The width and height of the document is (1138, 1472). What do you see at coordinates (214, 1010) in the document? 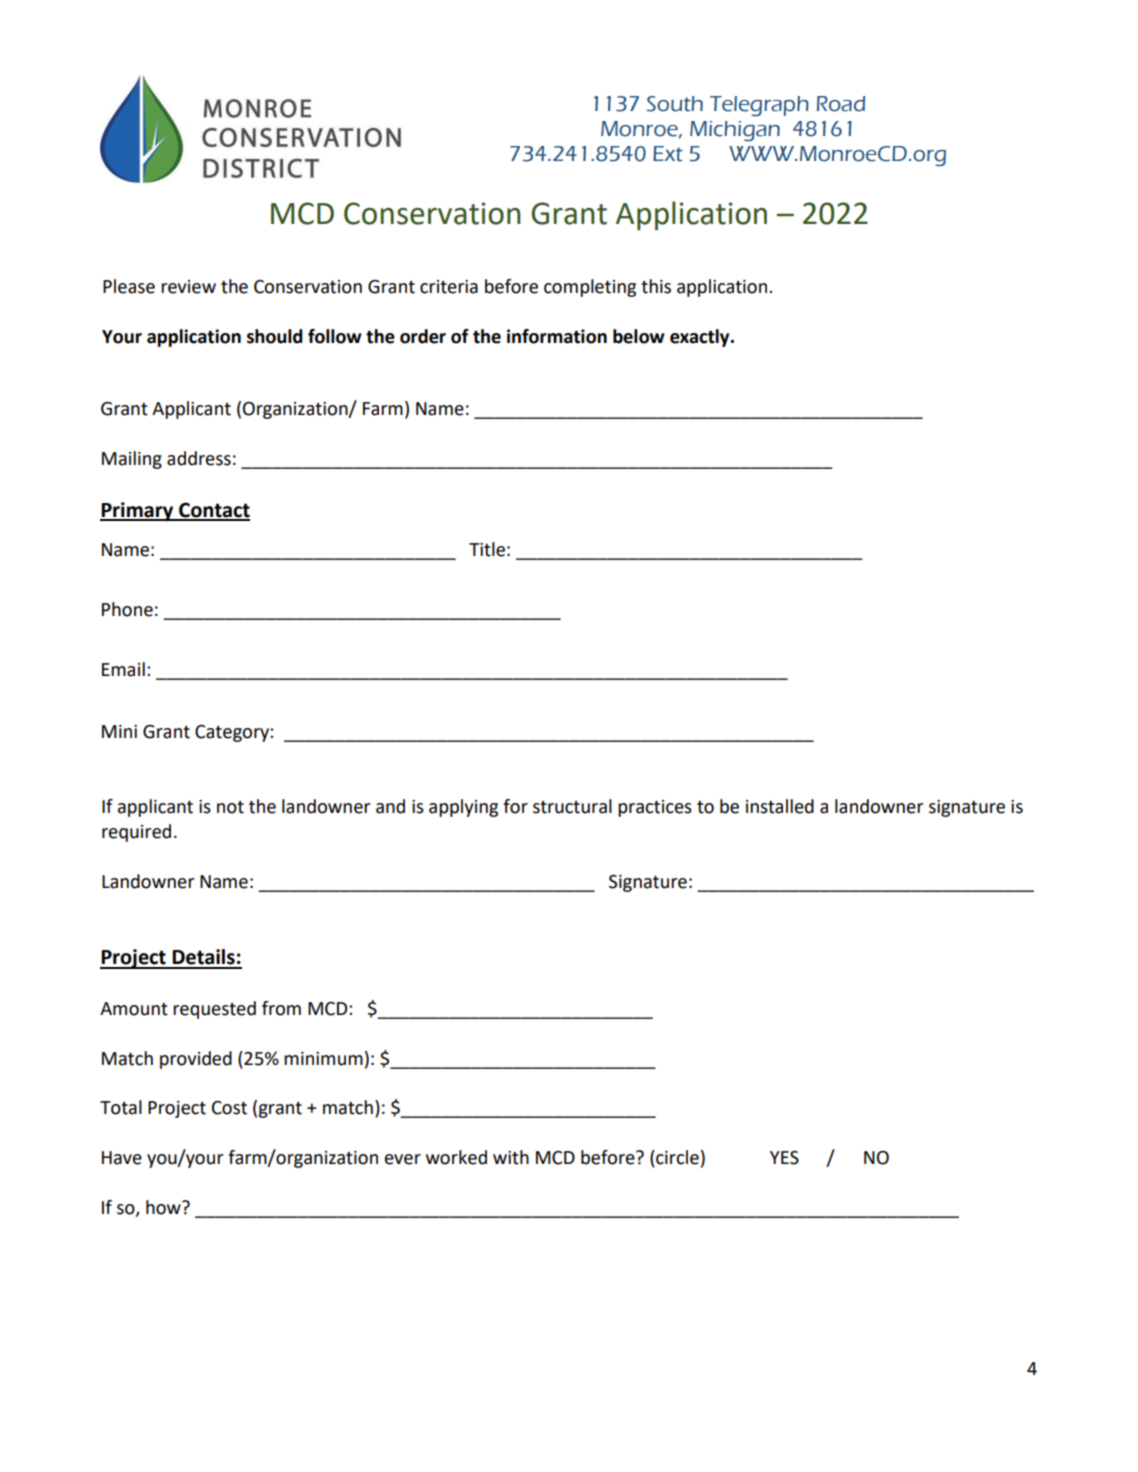
I see `requested` at bounding box center [214, 1010].
